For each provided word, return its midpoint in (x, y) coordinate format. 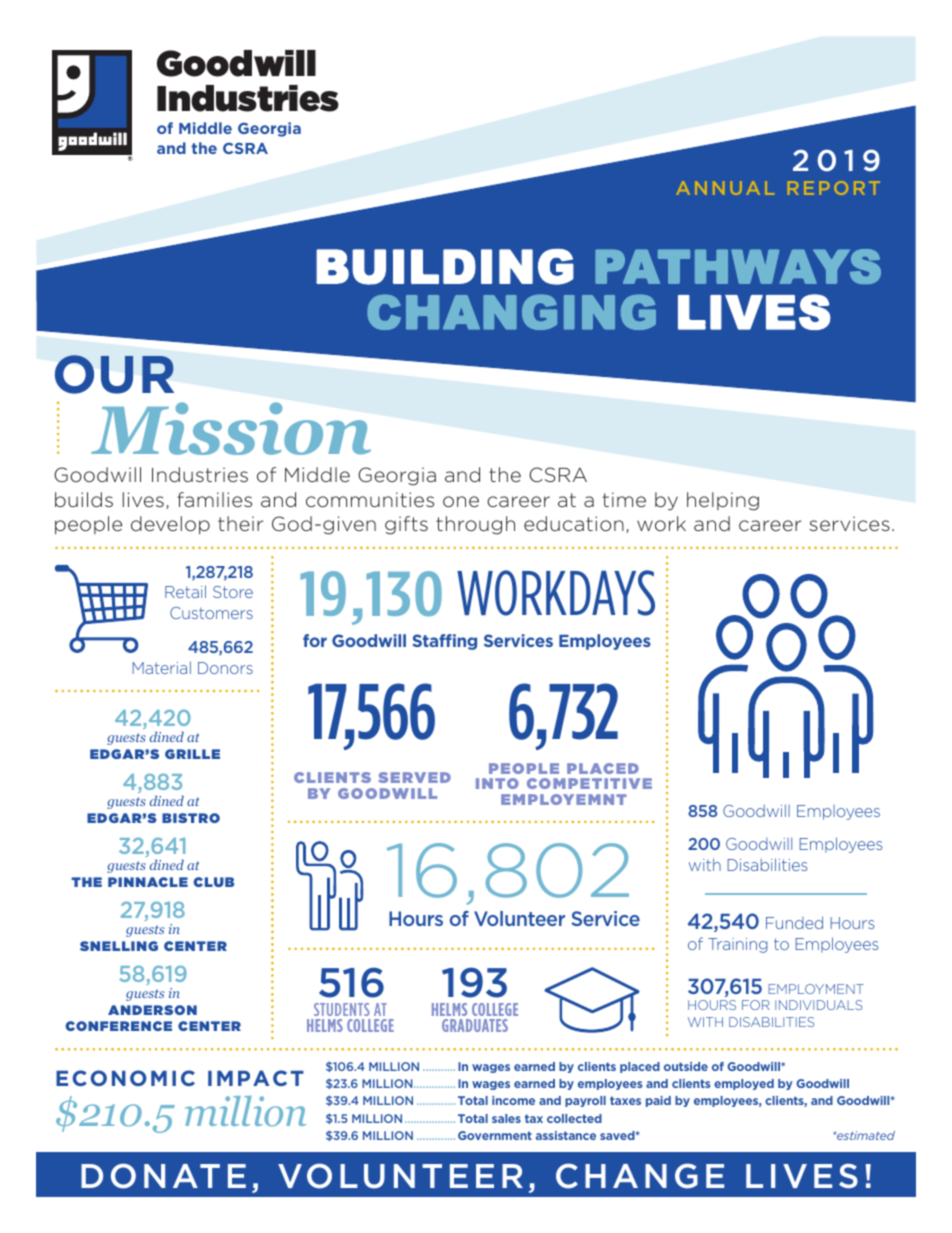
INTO (497, 783)
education (574, 523)
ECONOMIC (125, 1078)
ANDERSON (152, 1010)
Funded (794, 922)
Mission (231, 428)
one (461, 501)
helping (723, 501)
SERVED (414, 777)
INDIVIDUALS (819, 1005)
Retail (185, 591)
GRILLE (192, 754)
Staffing (445, 642)
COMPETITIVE (589, 783)
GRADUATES (475, 1025)
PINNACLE (148, 882)
